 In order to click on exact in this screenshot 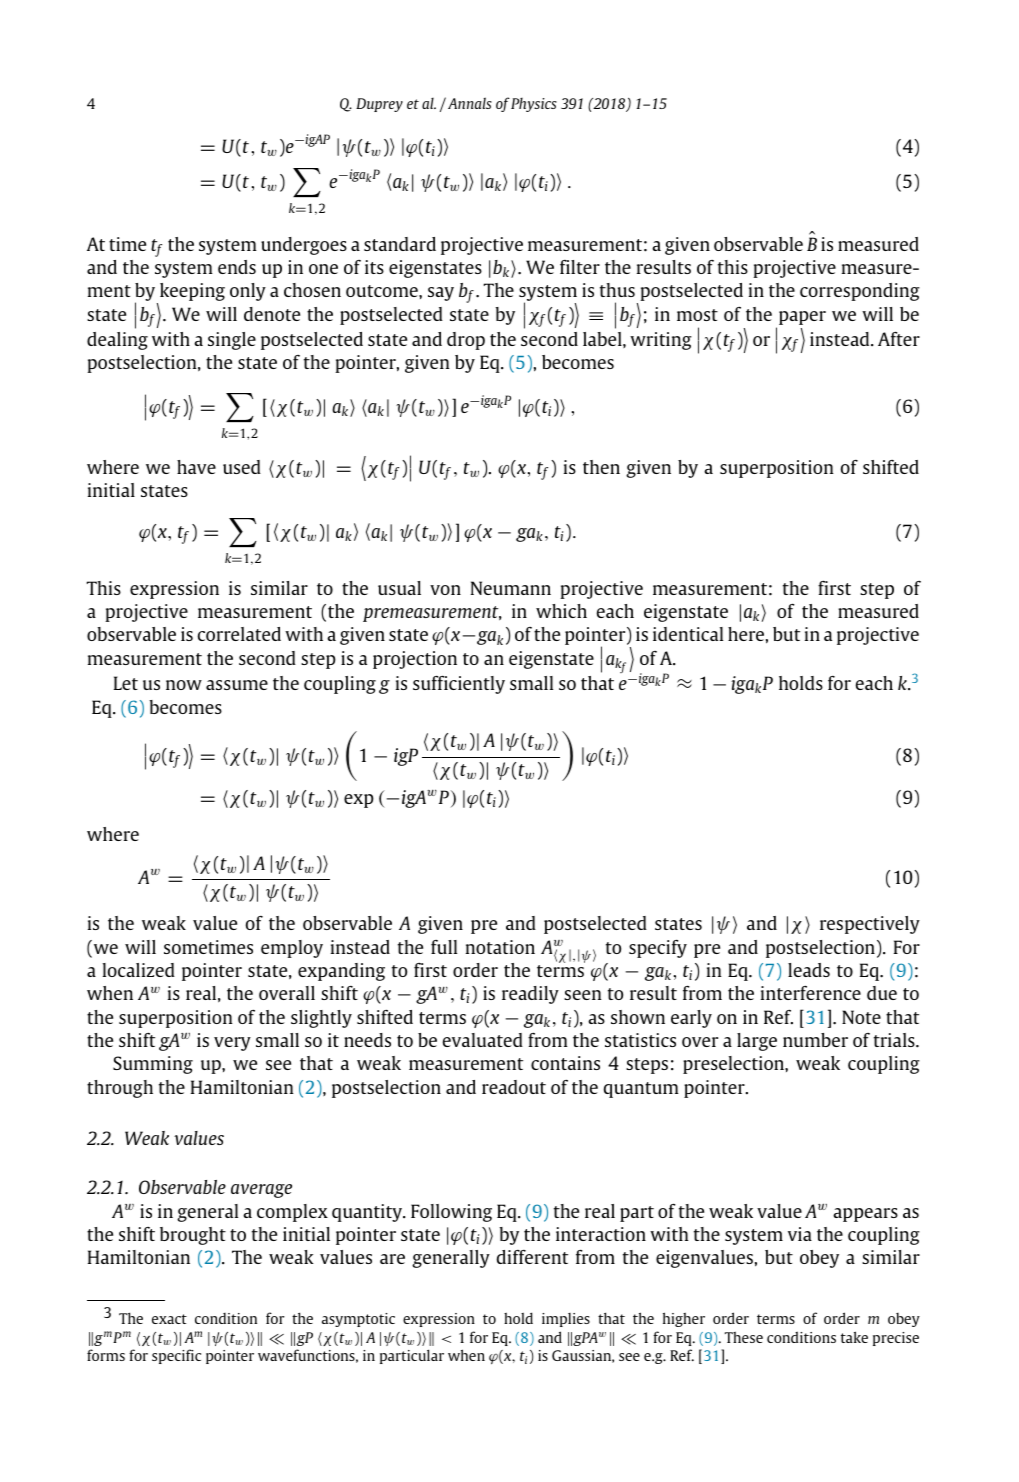, I will do `click(169, 1319)`.
